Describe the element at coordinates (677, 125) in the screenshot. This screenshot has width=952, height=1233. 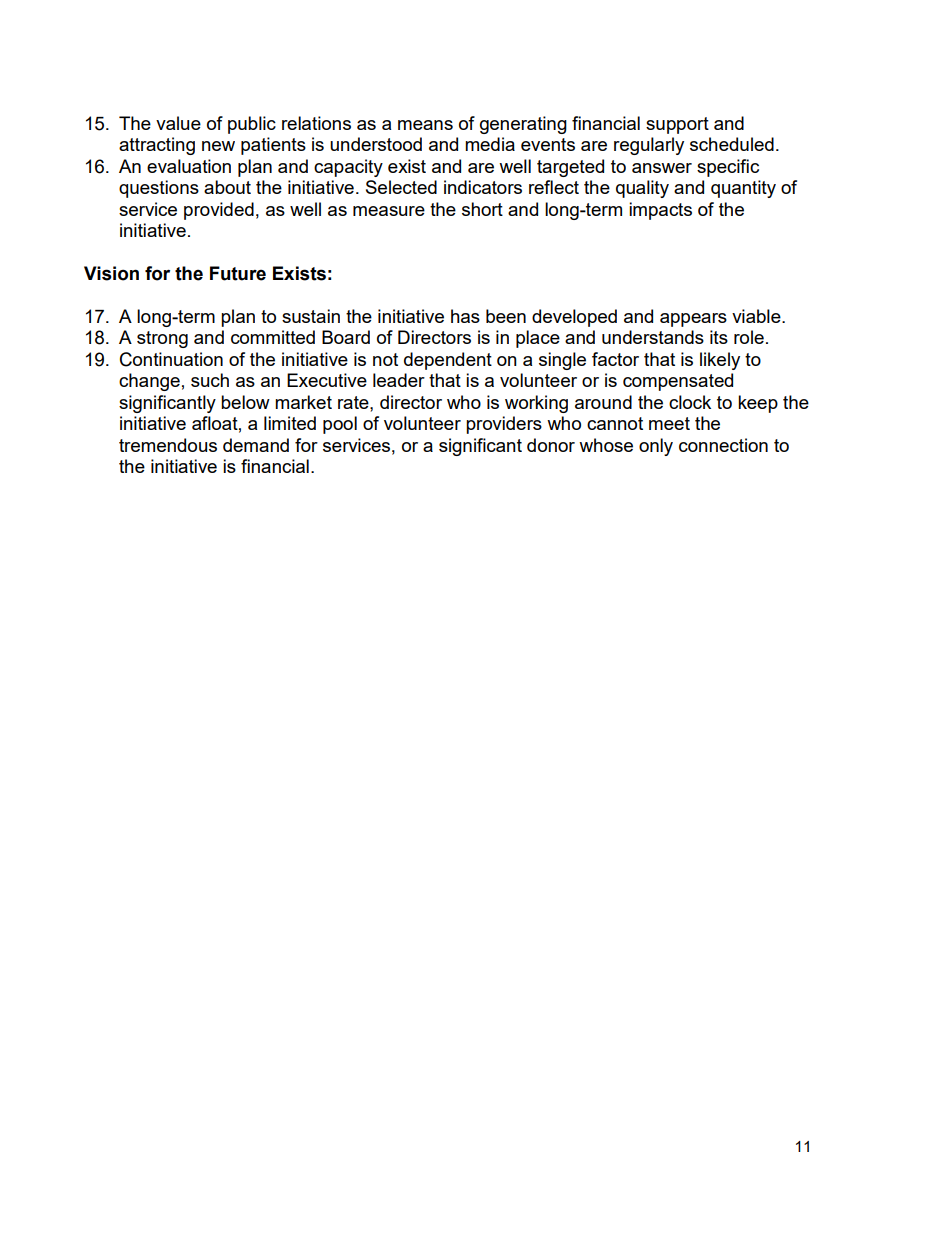
I see `support` at that location.
